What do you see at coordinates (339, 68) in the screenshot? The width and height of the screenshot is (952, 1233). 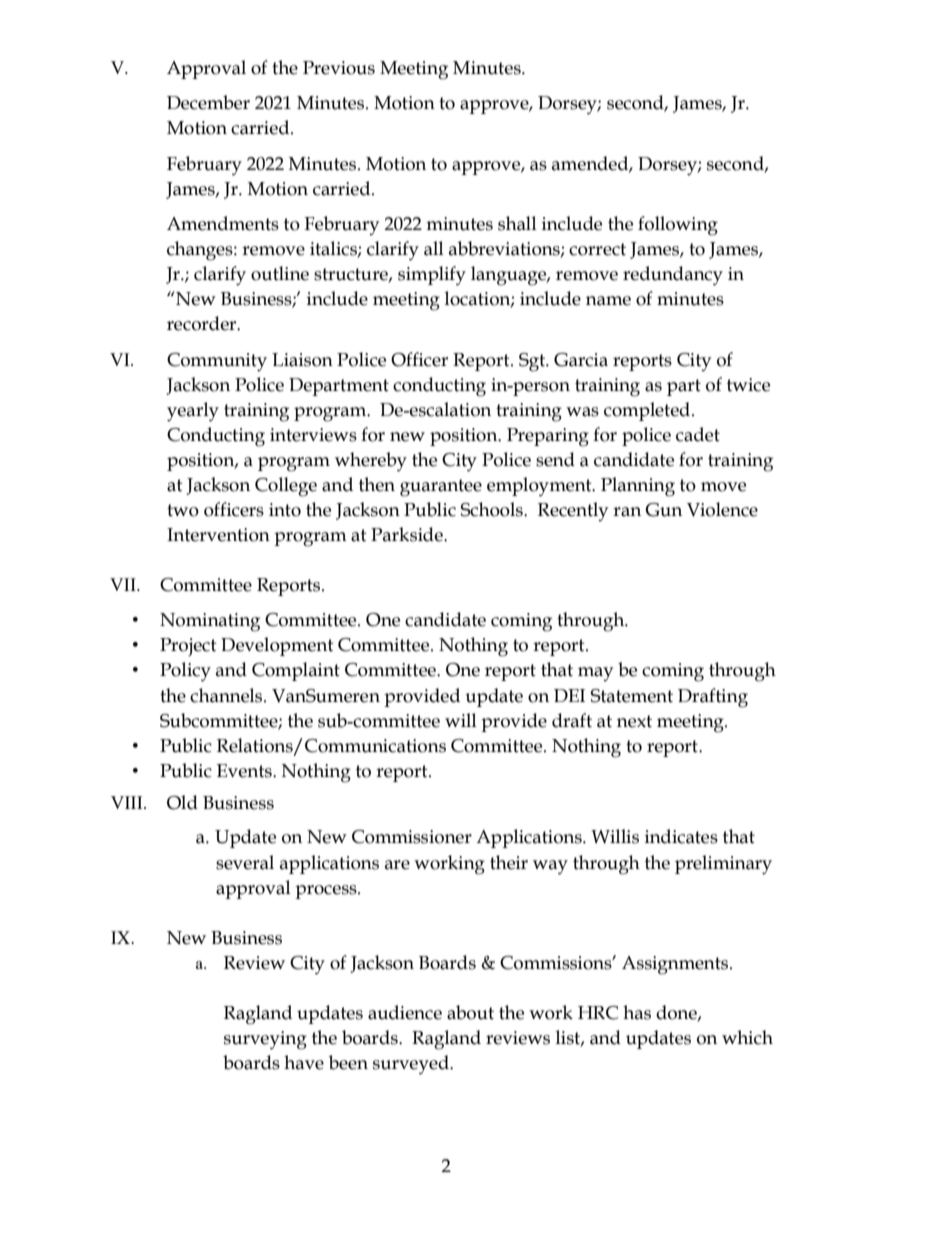 I see `Previous` at bounding box center [339, 68].
